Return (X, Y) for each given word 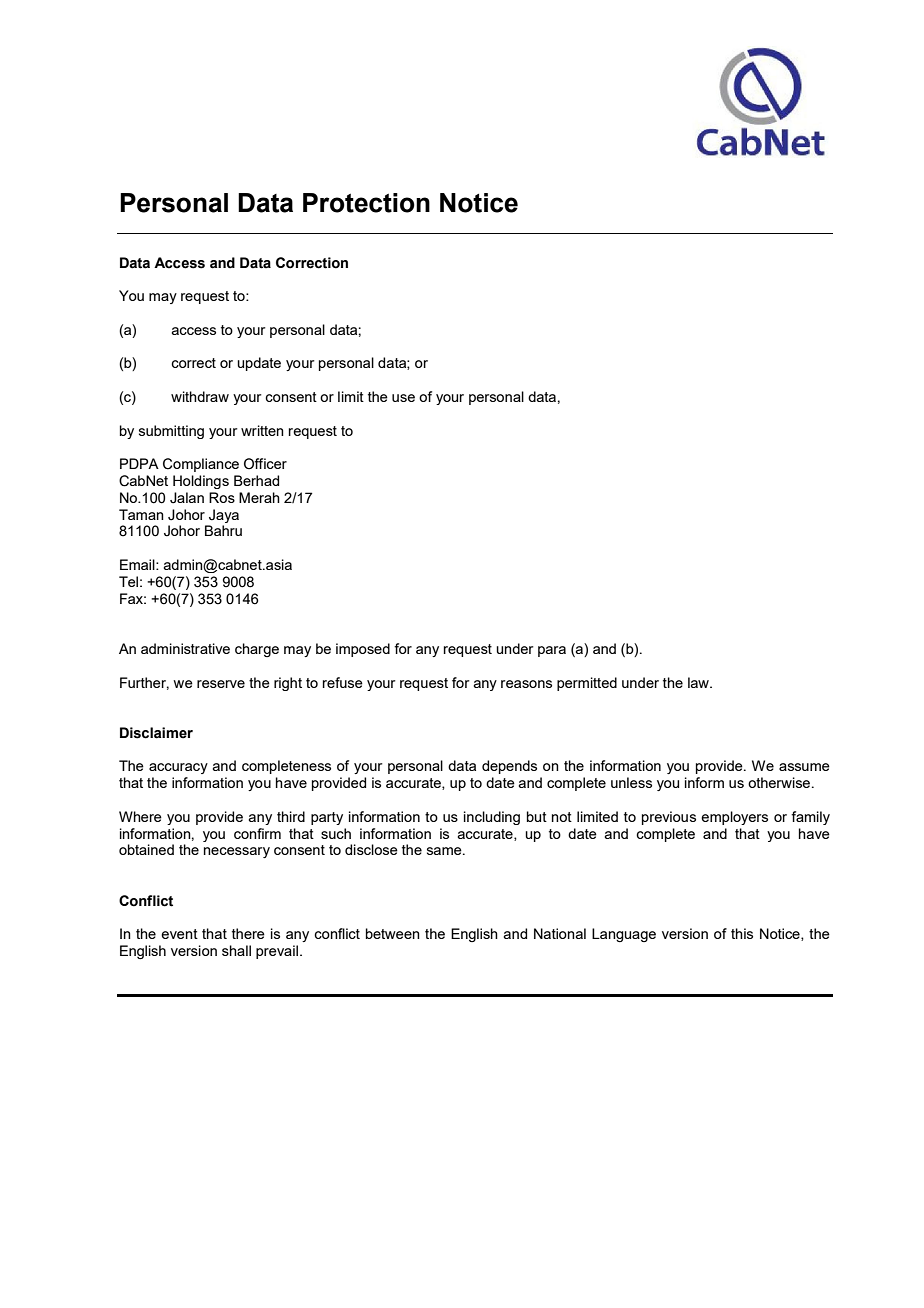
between (393, 933)
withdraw (200, 396)
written (262, 430)
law (699, 682)
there (248, 933)
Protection (366, 203)
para (552, 651)
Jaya (224, 516)
